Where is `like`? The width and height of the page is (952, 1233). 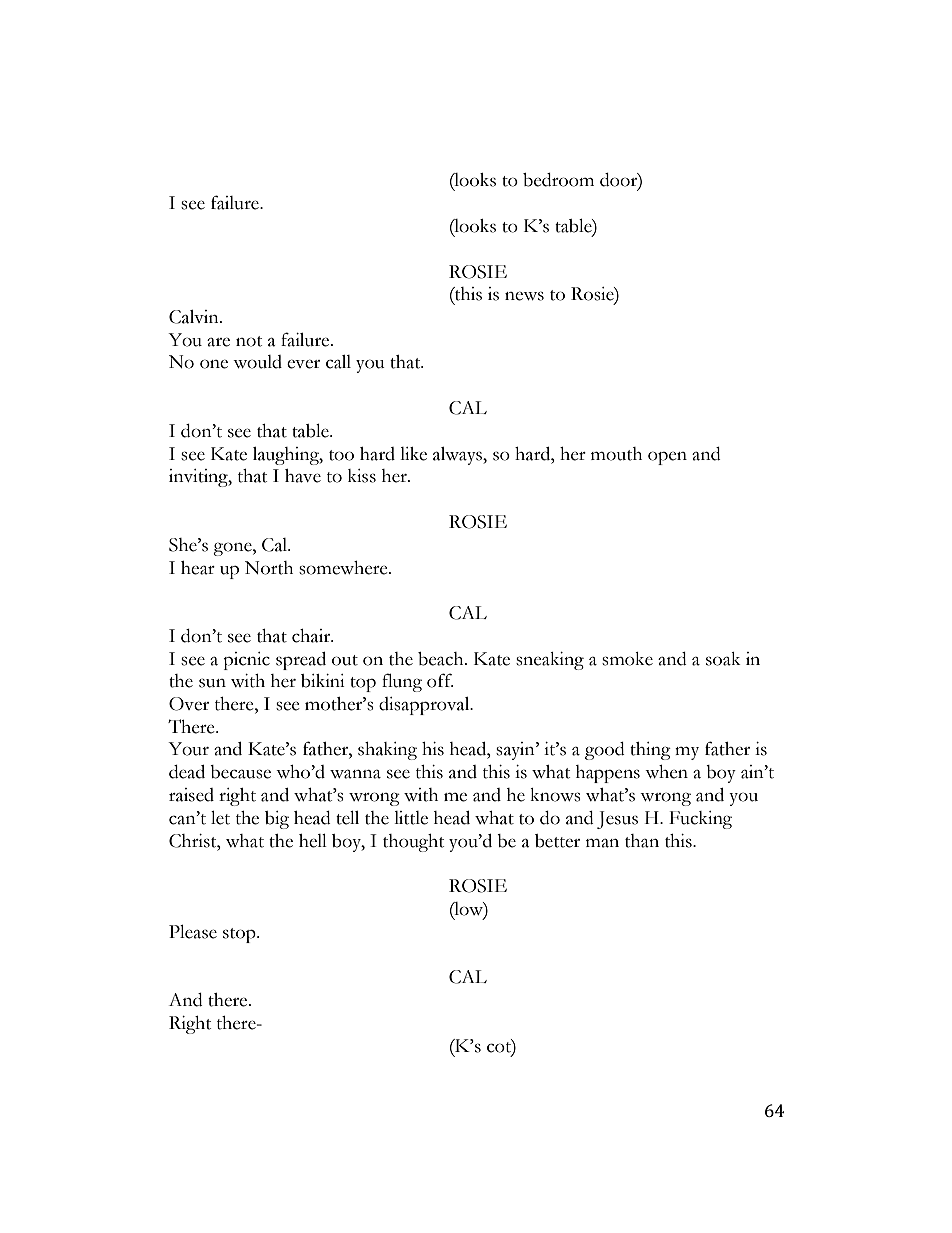 like is located at coordinates (413, 454).
